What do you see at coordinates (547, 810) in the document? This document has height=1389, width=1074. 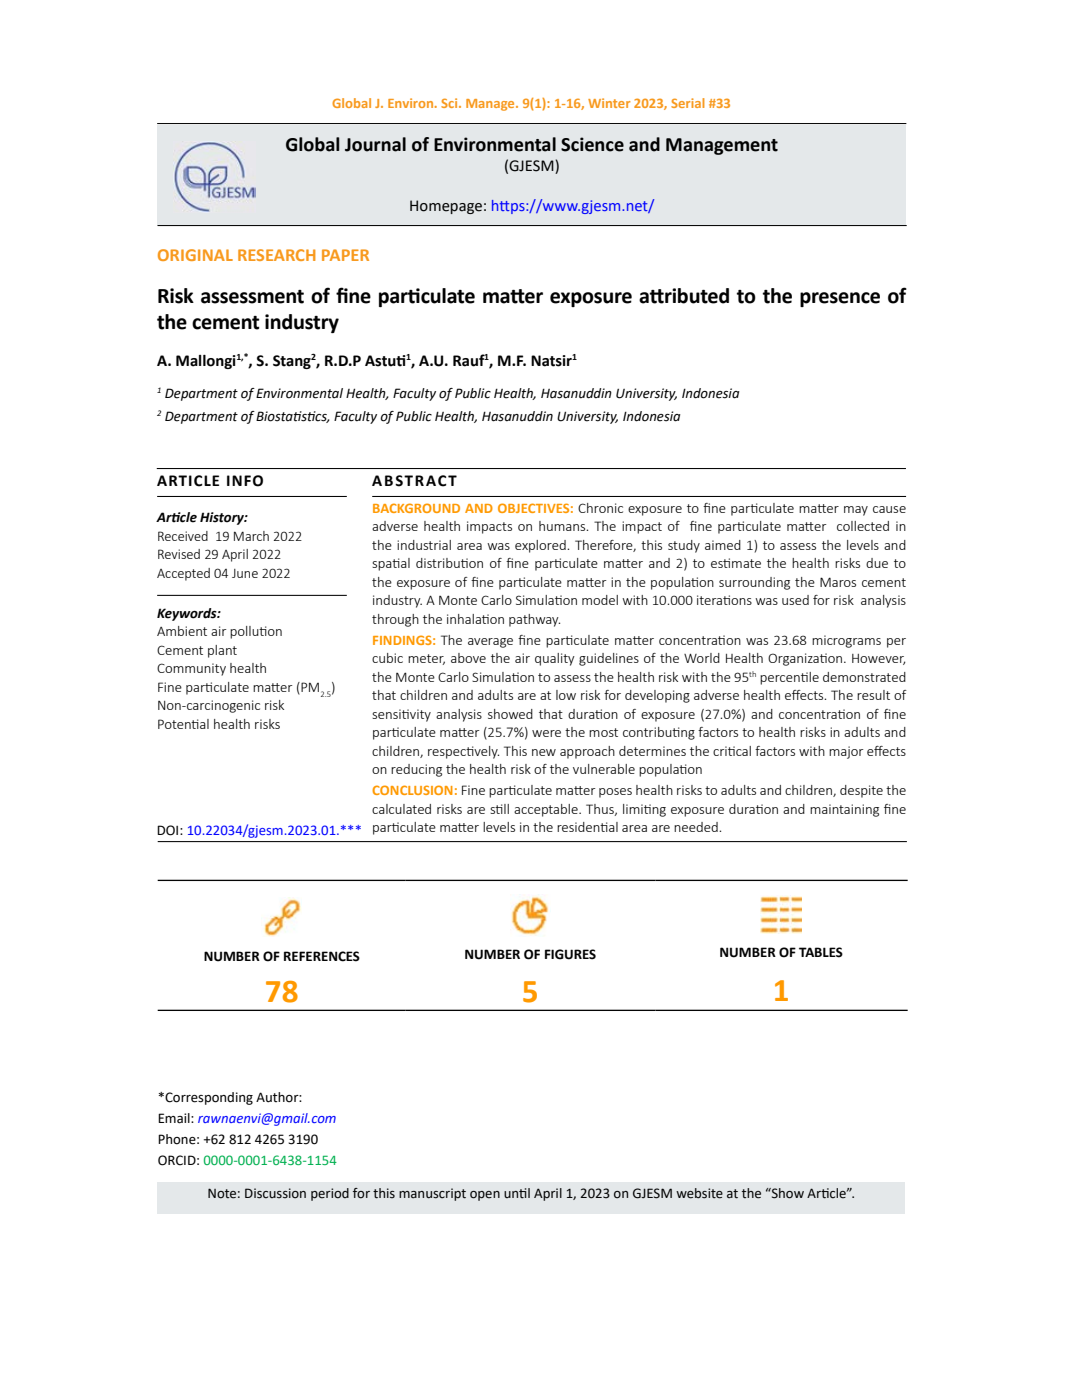 I see `acceptable` at bounding box center [547, 810].
